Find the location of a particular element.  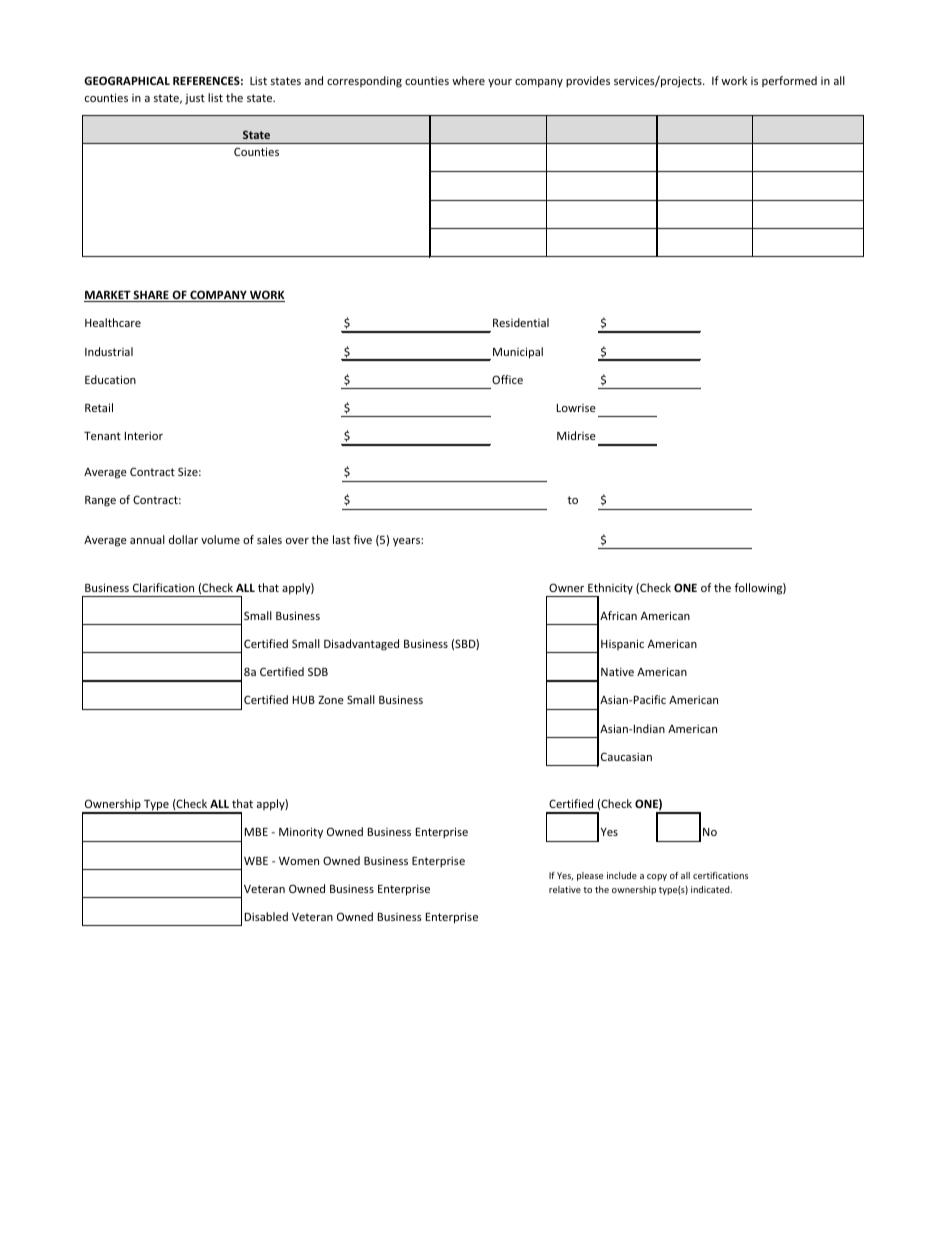

Disabled is located at coordinates (266, 916).
